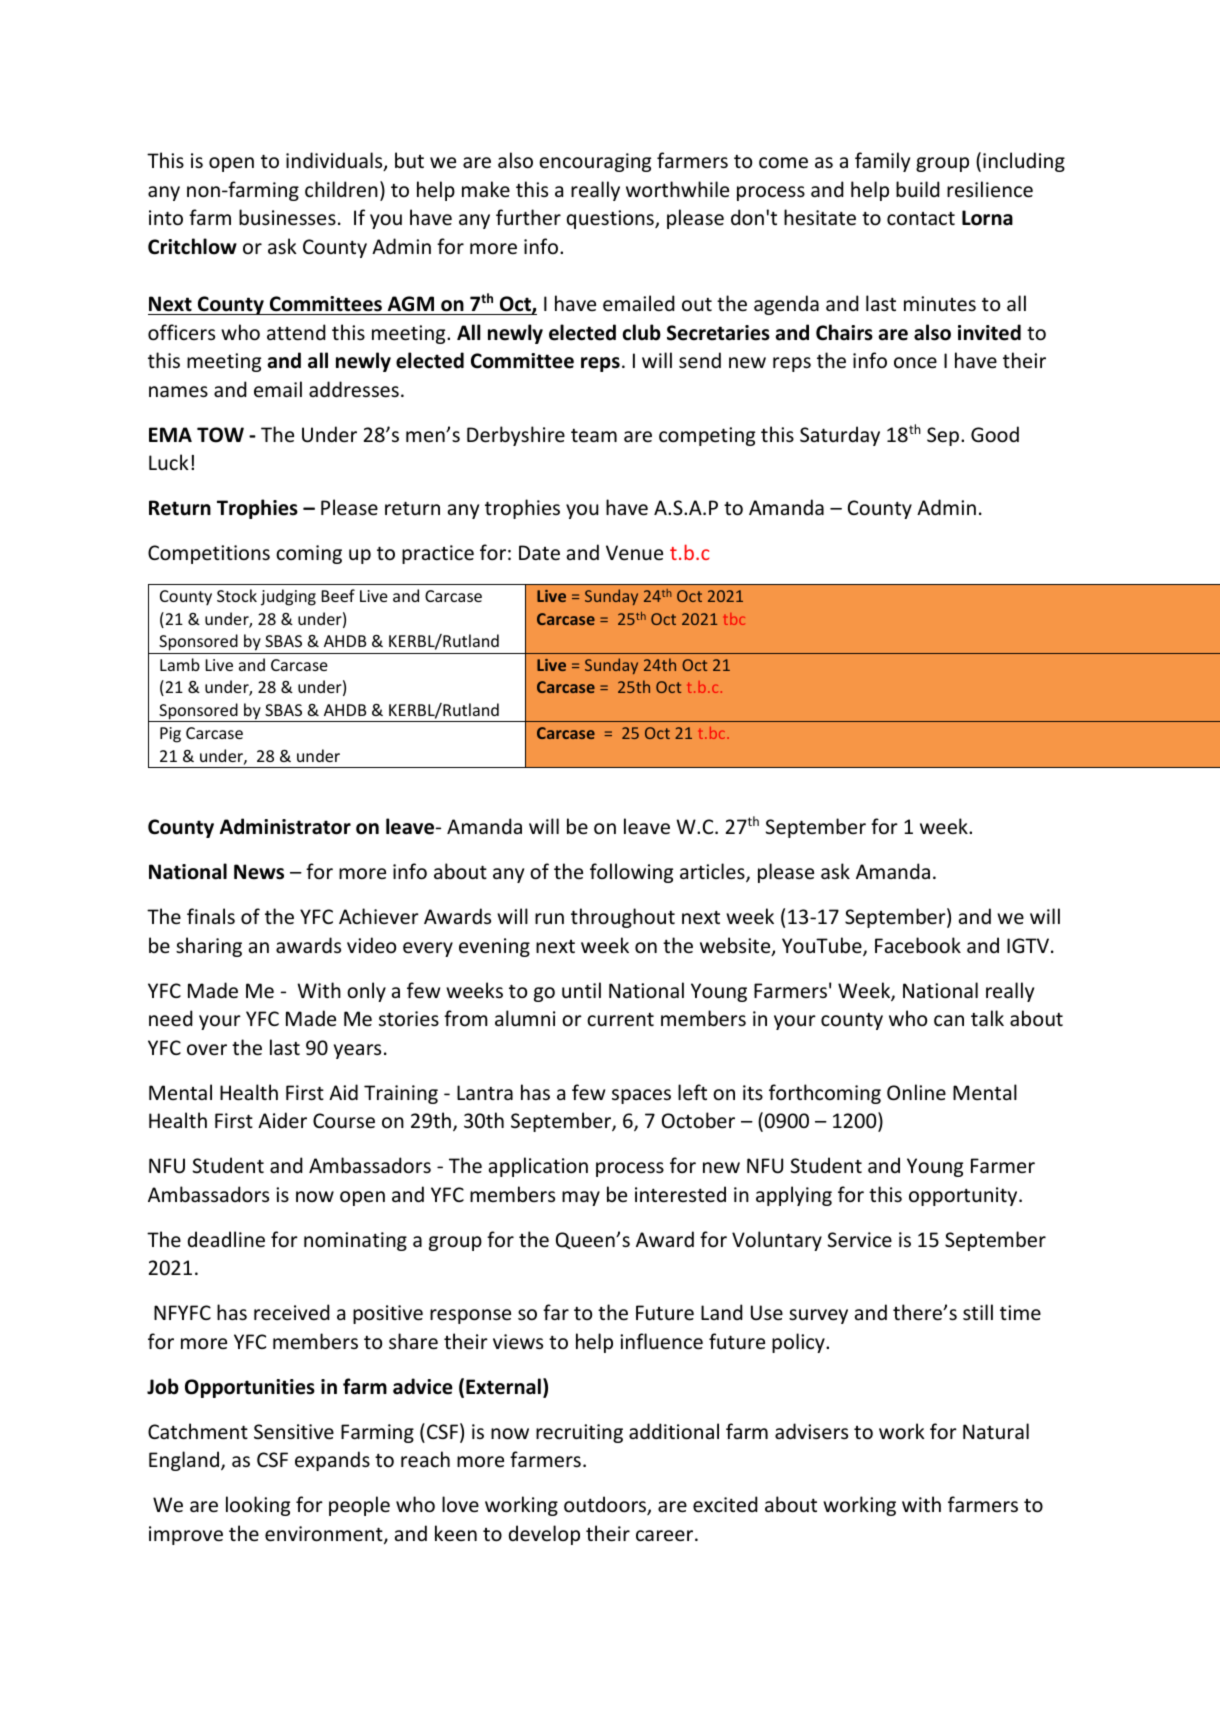  Describe the element at coordinates (611, 219) in the screenshot. I see `questions` at that location.
